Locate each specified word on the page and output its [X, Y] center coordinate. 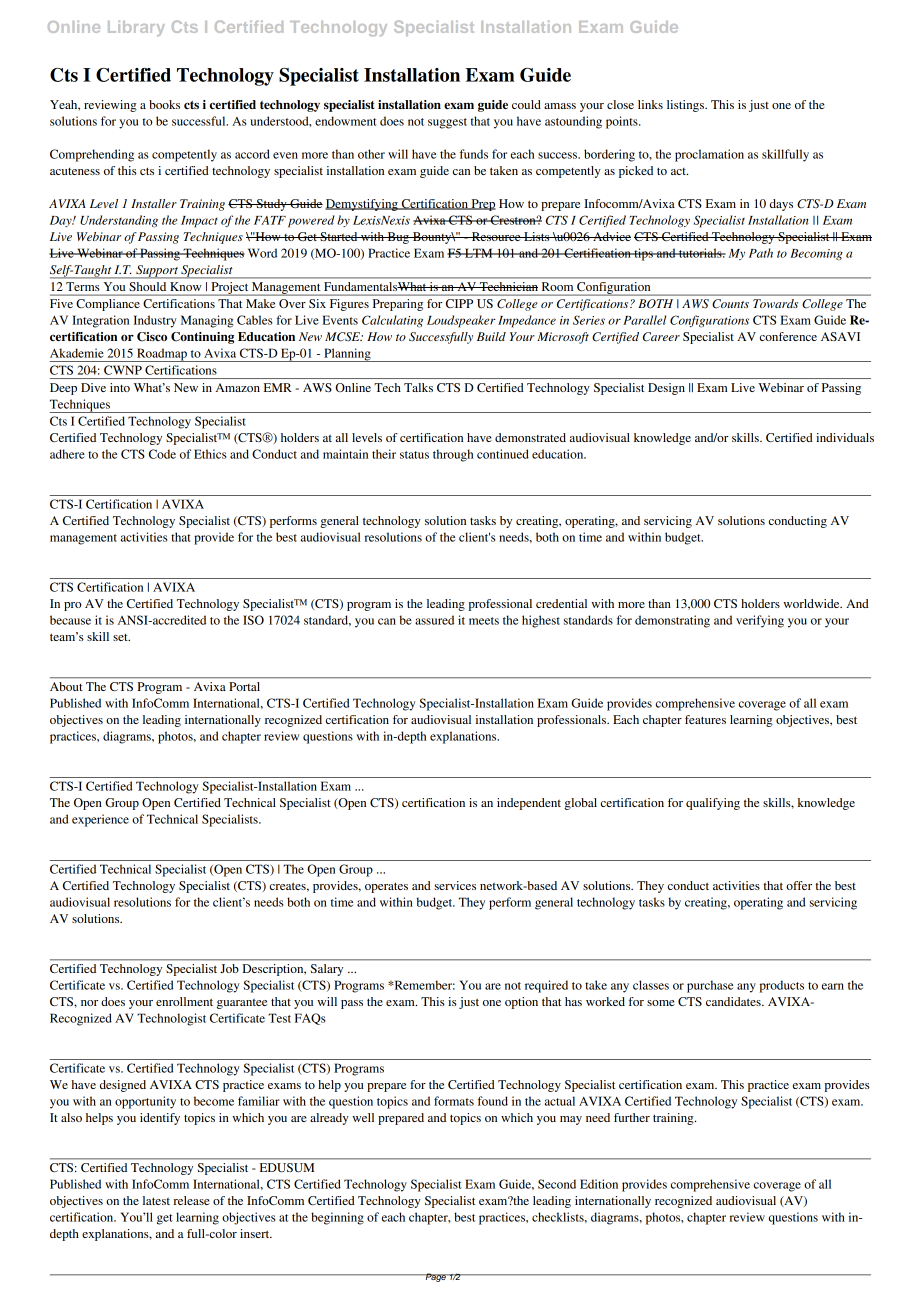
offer [799, 885]
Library [136, 28]
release [192, 1200]
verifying [760, 621]
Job [230, 968]
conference [788, 336]
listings [686, 106]
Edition [599, 1184]
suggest [447, 123]
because [70, 620]
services [455, 885]
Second [557, 1184]
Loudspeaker [461, 321]
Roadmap [162, 355]
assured [434, 620]
